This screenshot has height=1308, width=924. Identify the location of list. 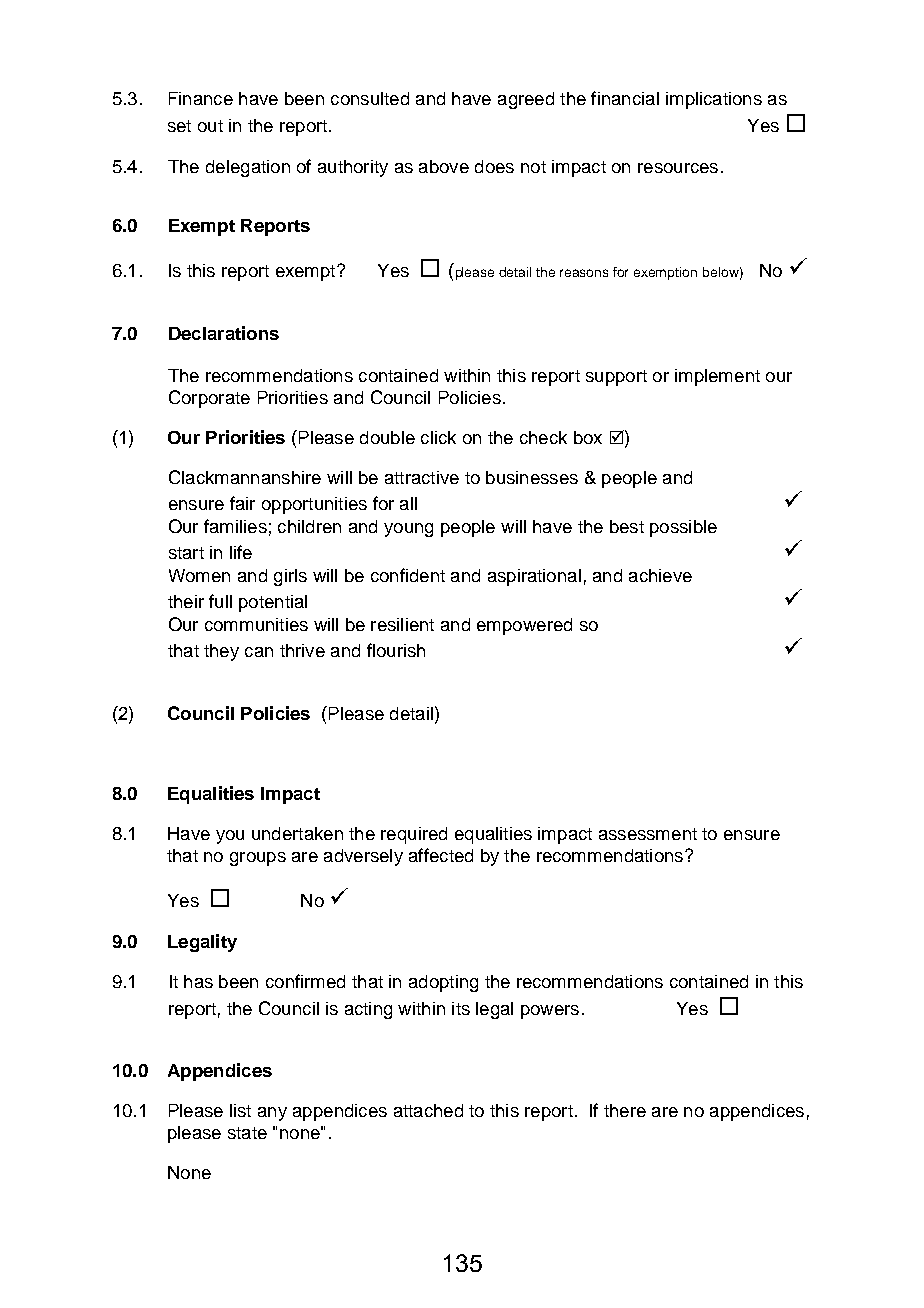
(240, 1110).
